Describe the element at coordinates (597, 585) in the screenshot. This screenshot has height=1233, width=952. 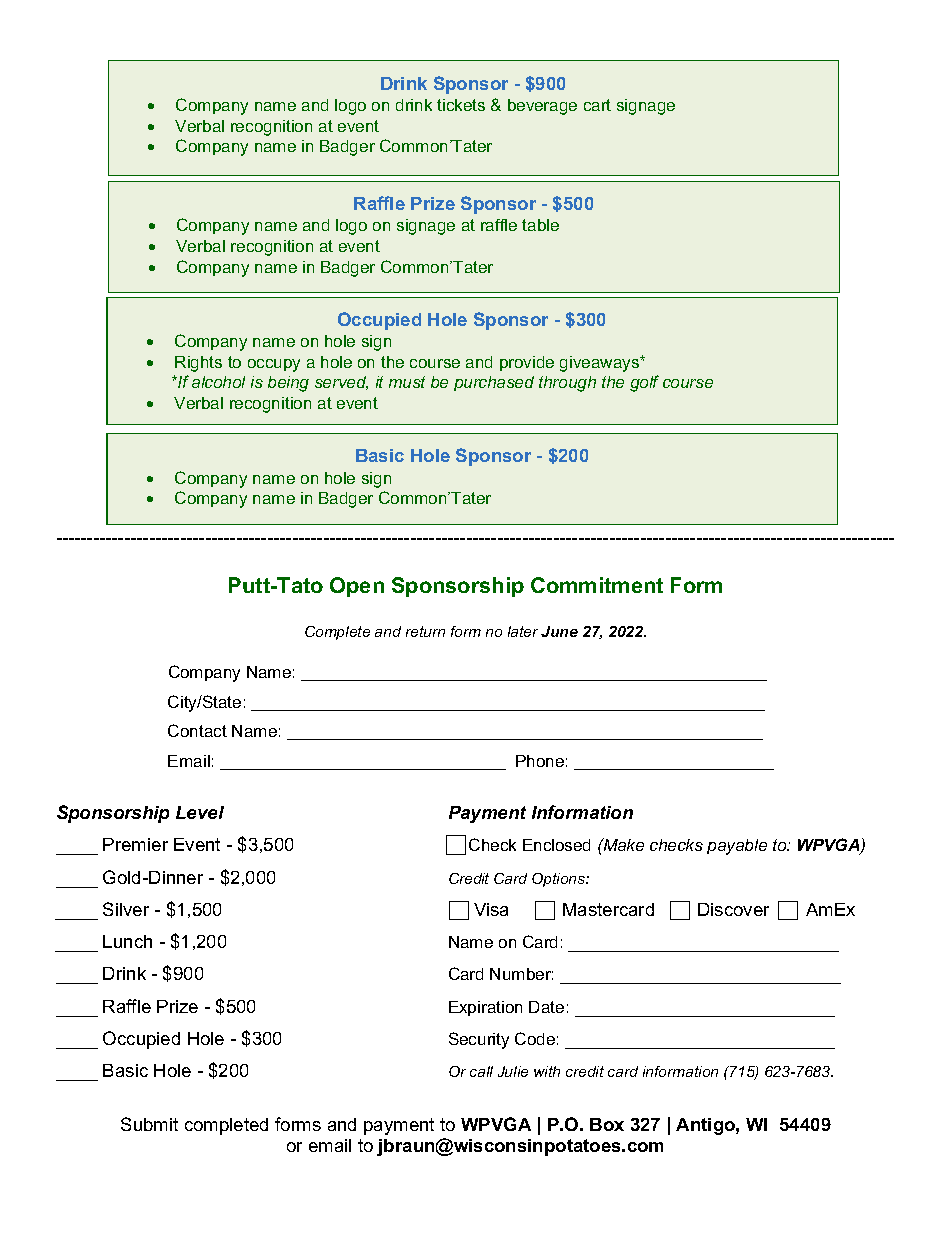
I see `Commitment` at that location.
